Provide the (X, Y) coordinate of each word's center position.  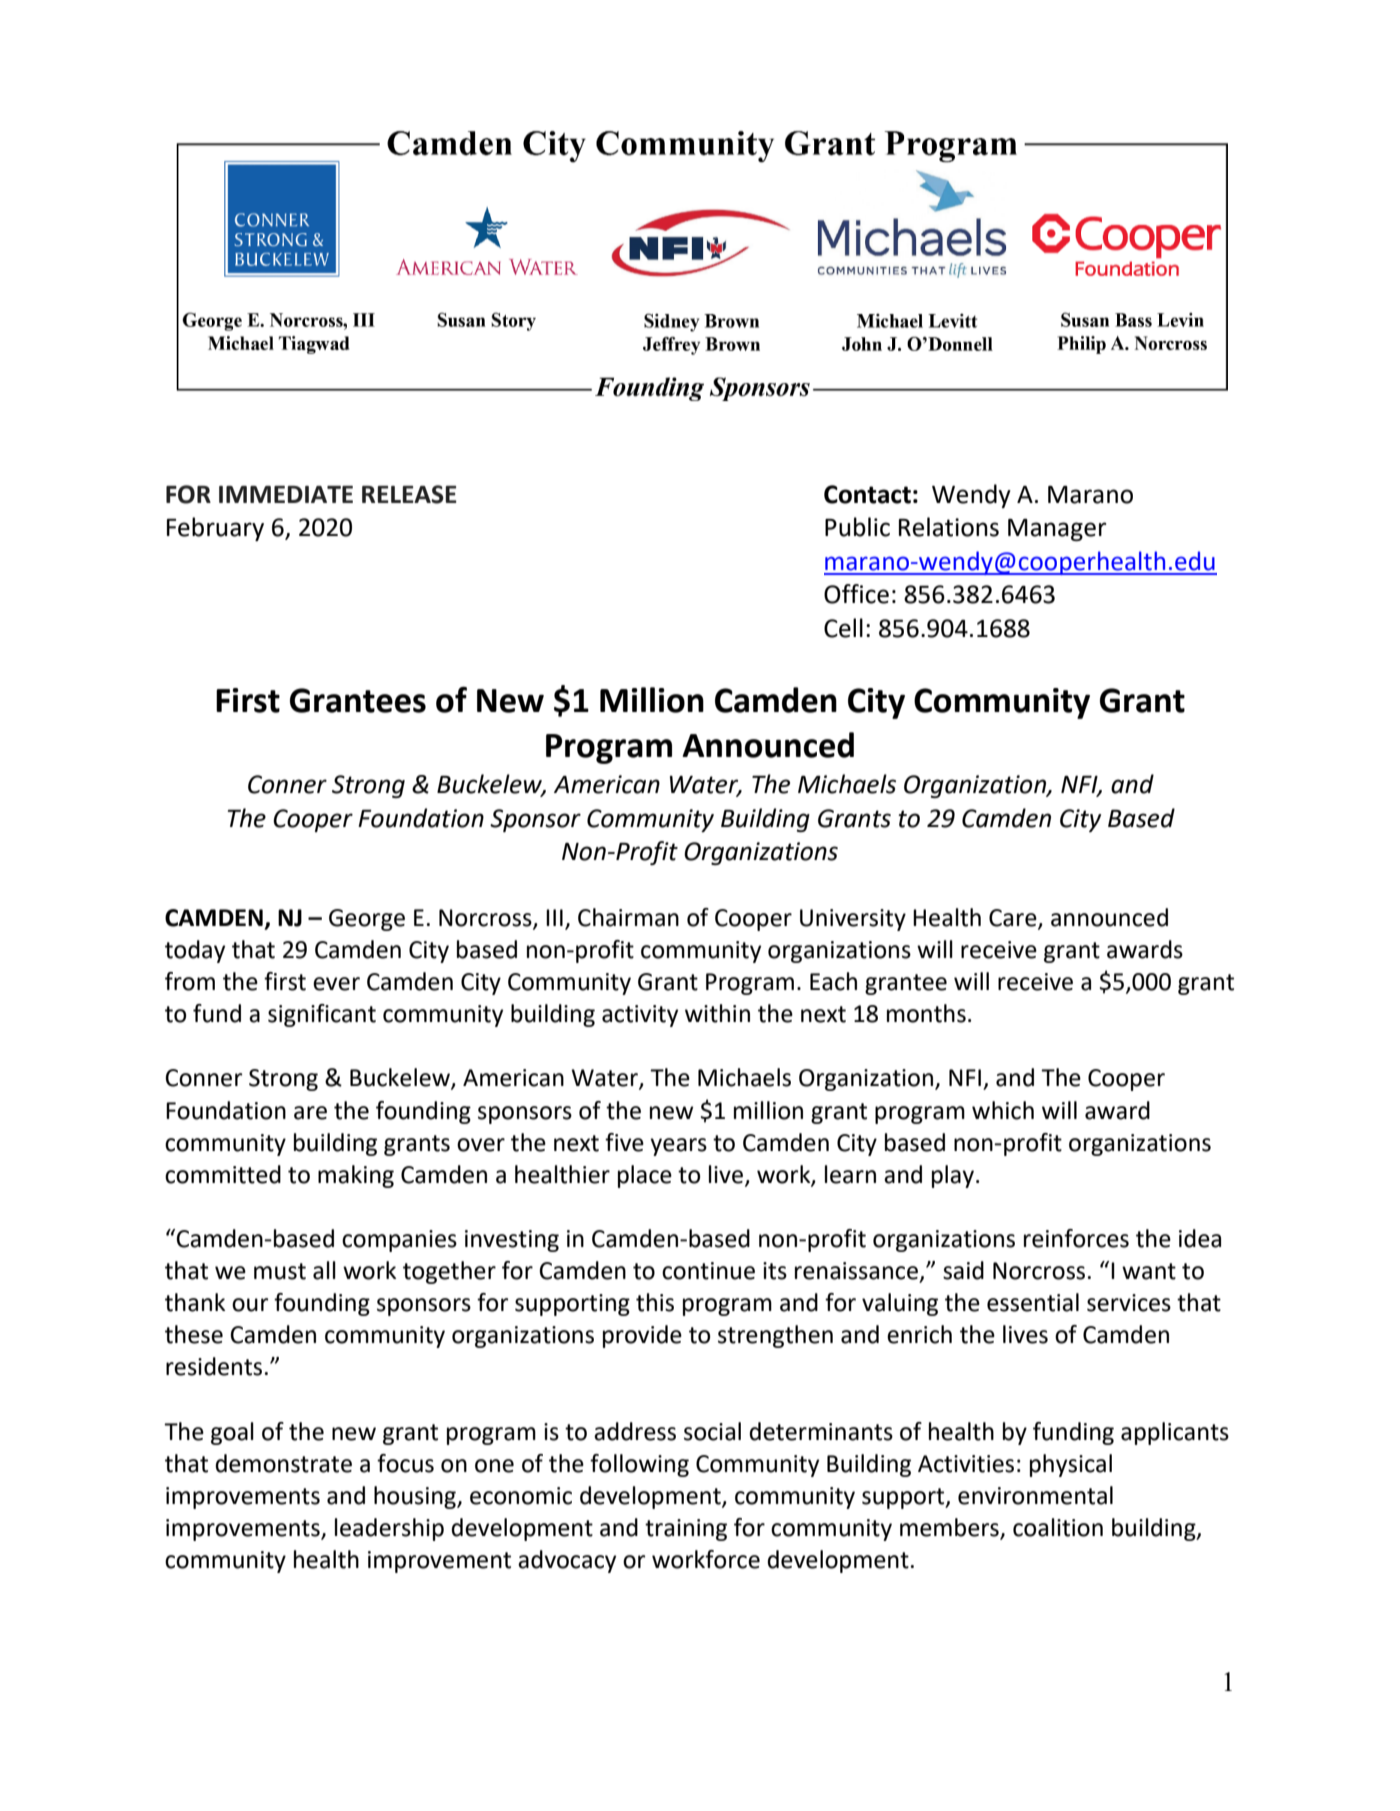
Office (856, 594)
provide (642, 1336)
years (678, 1147)
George (367, 920)
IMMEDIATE (286, 494)
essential (1033, 1302)
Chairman (628, 917)
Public (857, 527)
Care (1014, 919)
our (250, 1305)
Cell (843, 628)
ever (336, 984)
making (356, 1176)
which (1003, 1110)
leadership (389, 1529)
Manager (1057, 530)
